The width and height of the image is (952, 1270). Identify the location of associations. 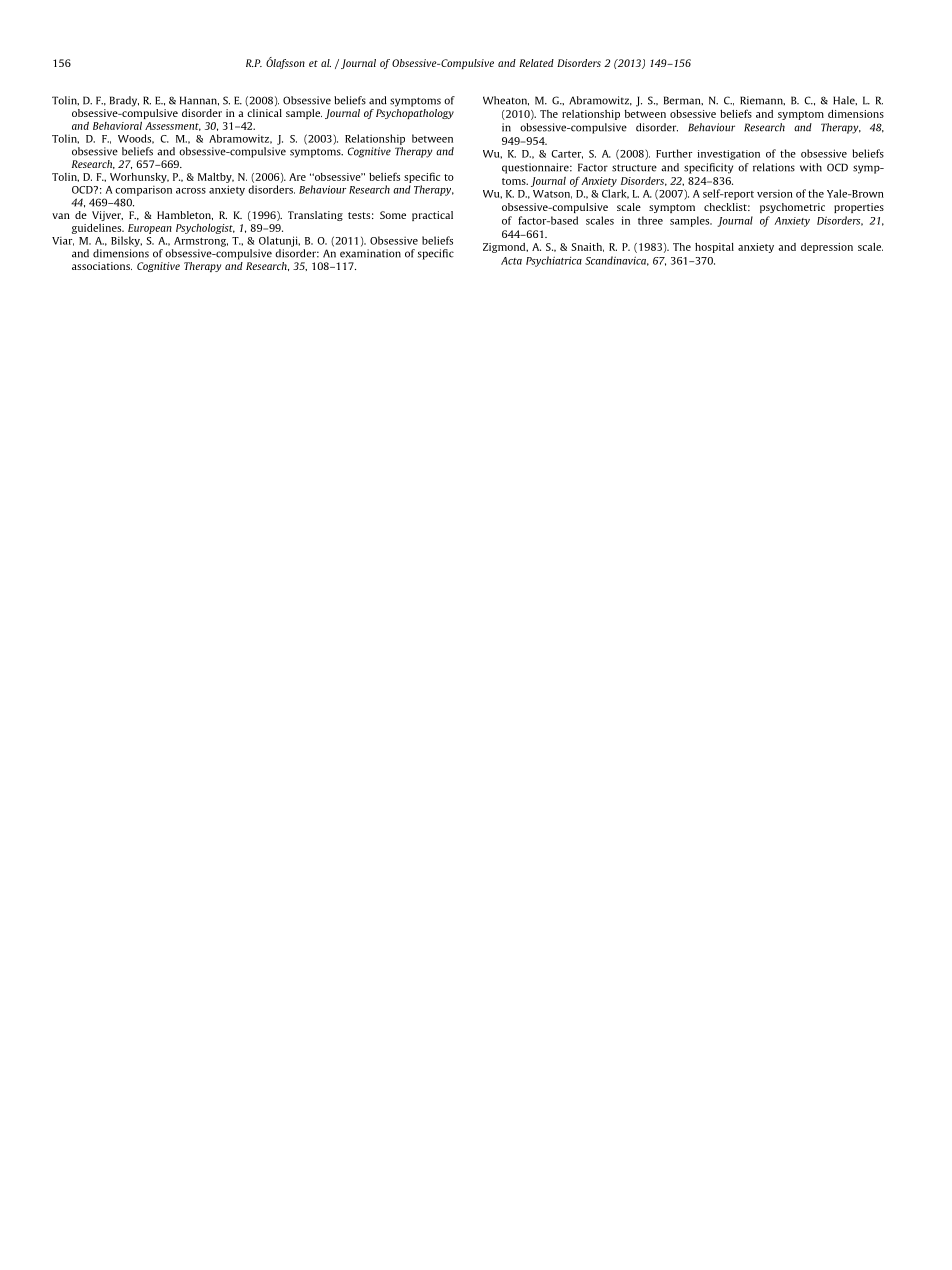
(102, 266).
